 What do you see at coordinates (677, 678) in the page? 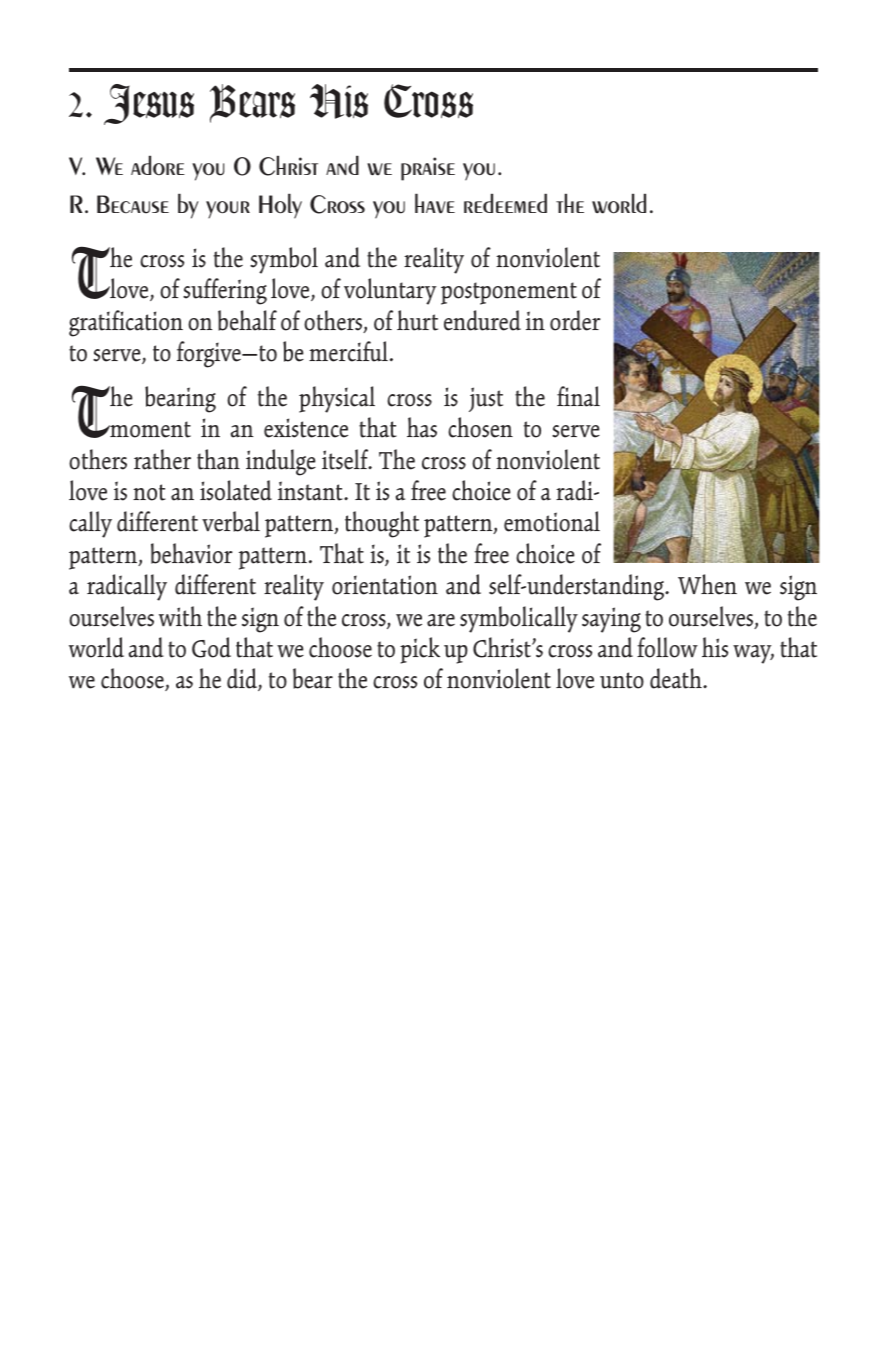
I see `death` at bounding box center [677, 678].
